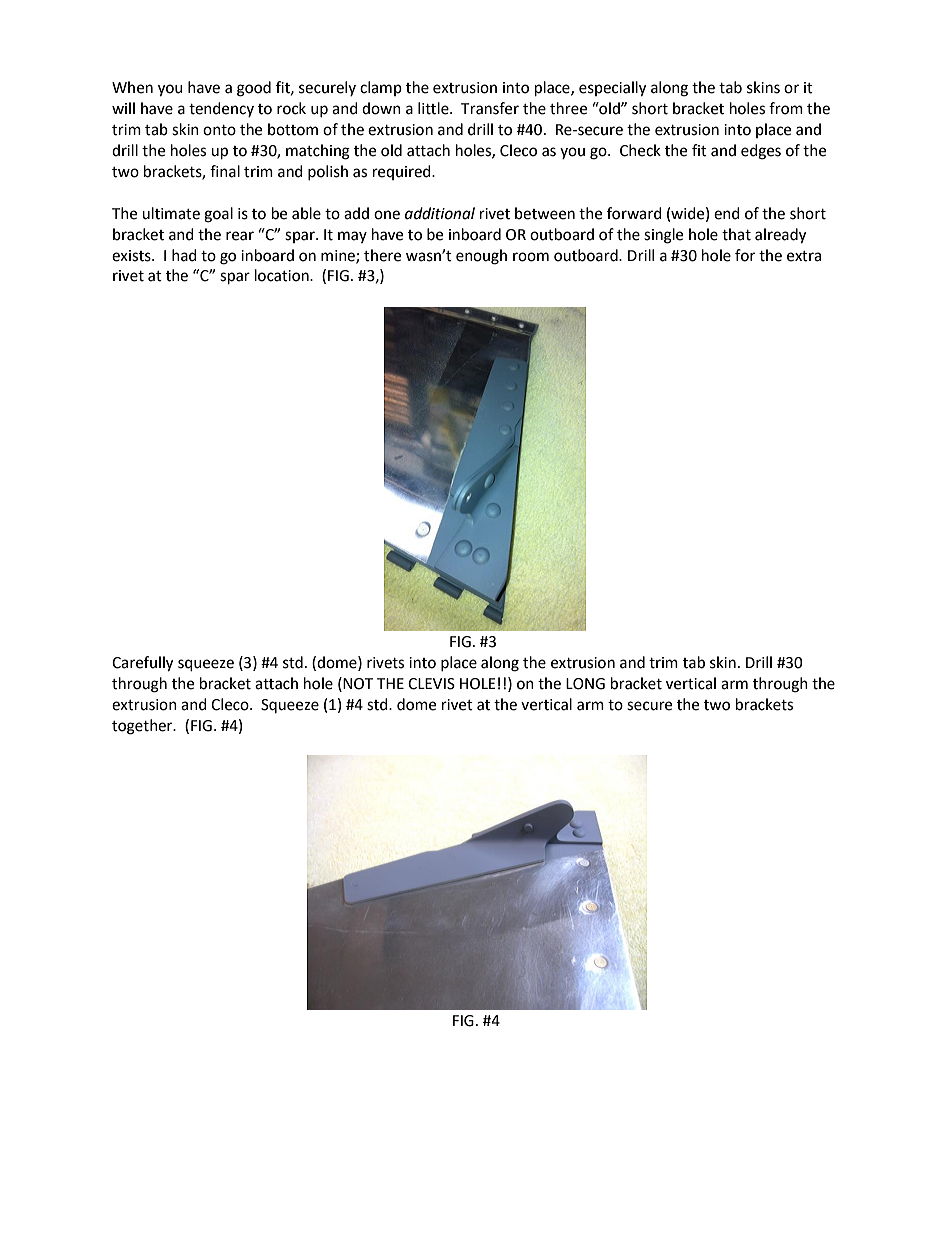 This screenshot has height=1233, width=952. I want to click on location, so click(283, 275).
